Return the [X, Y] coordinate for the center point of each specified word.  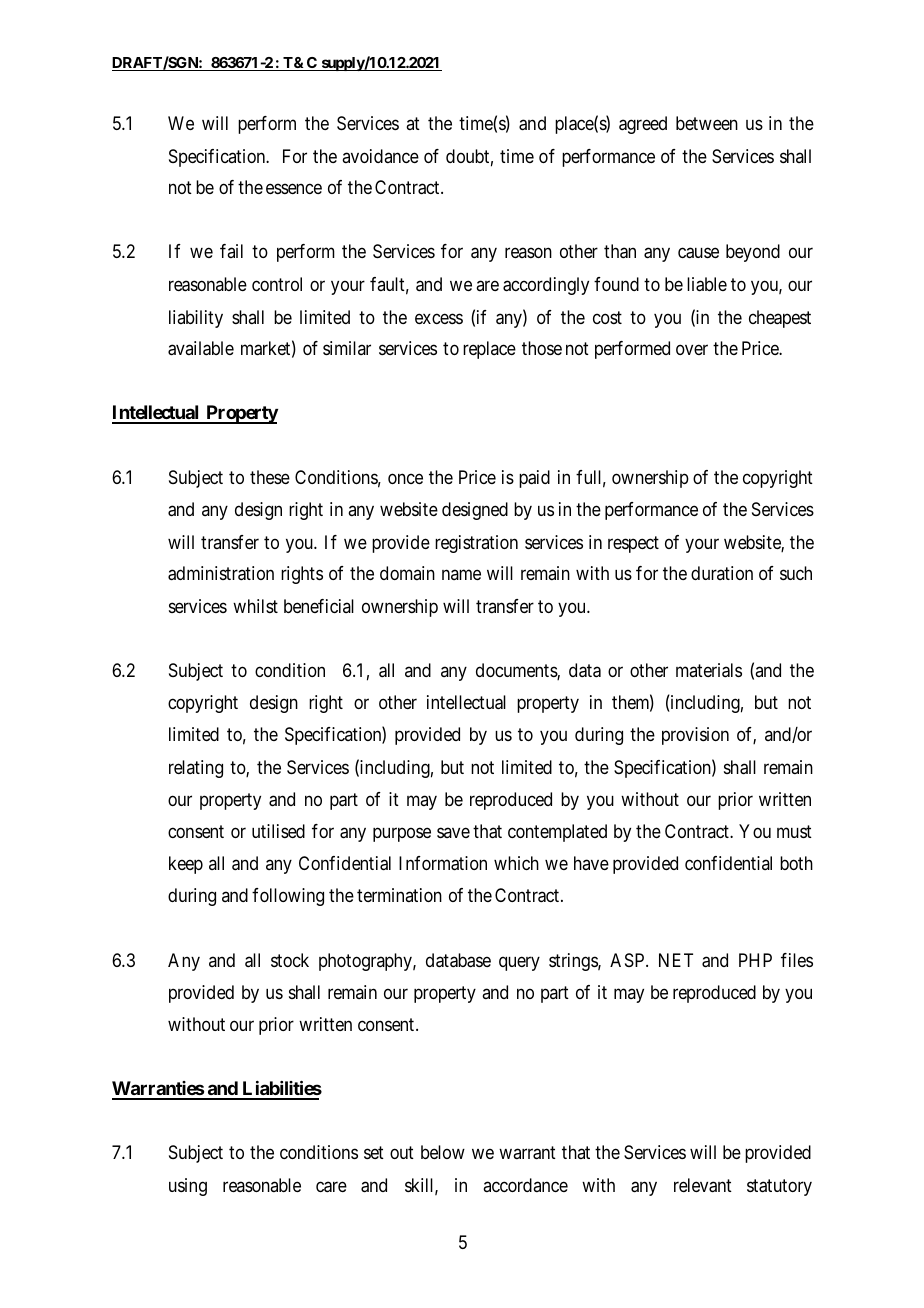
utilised [278, 831]
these [270, 477]
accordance [525, 1185]
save [453, 832]
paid [534, 479]
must [794, 831]
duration [722, 573]
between [707, 123]
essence [294, 189]
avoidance [380, 156]
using [188, 1187]
